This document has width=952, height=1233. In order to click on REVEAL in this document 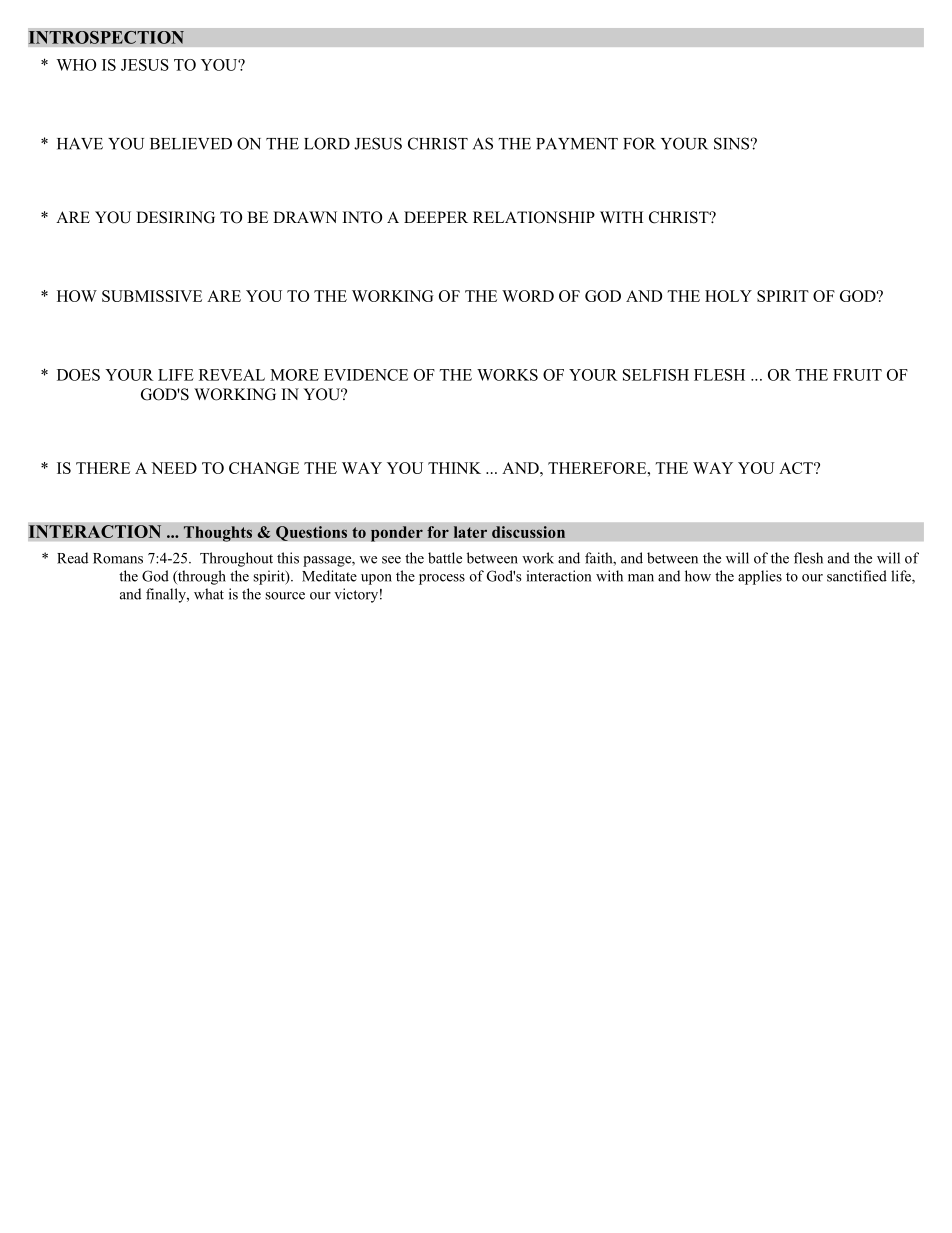, I will do `click(232, 375)`.
